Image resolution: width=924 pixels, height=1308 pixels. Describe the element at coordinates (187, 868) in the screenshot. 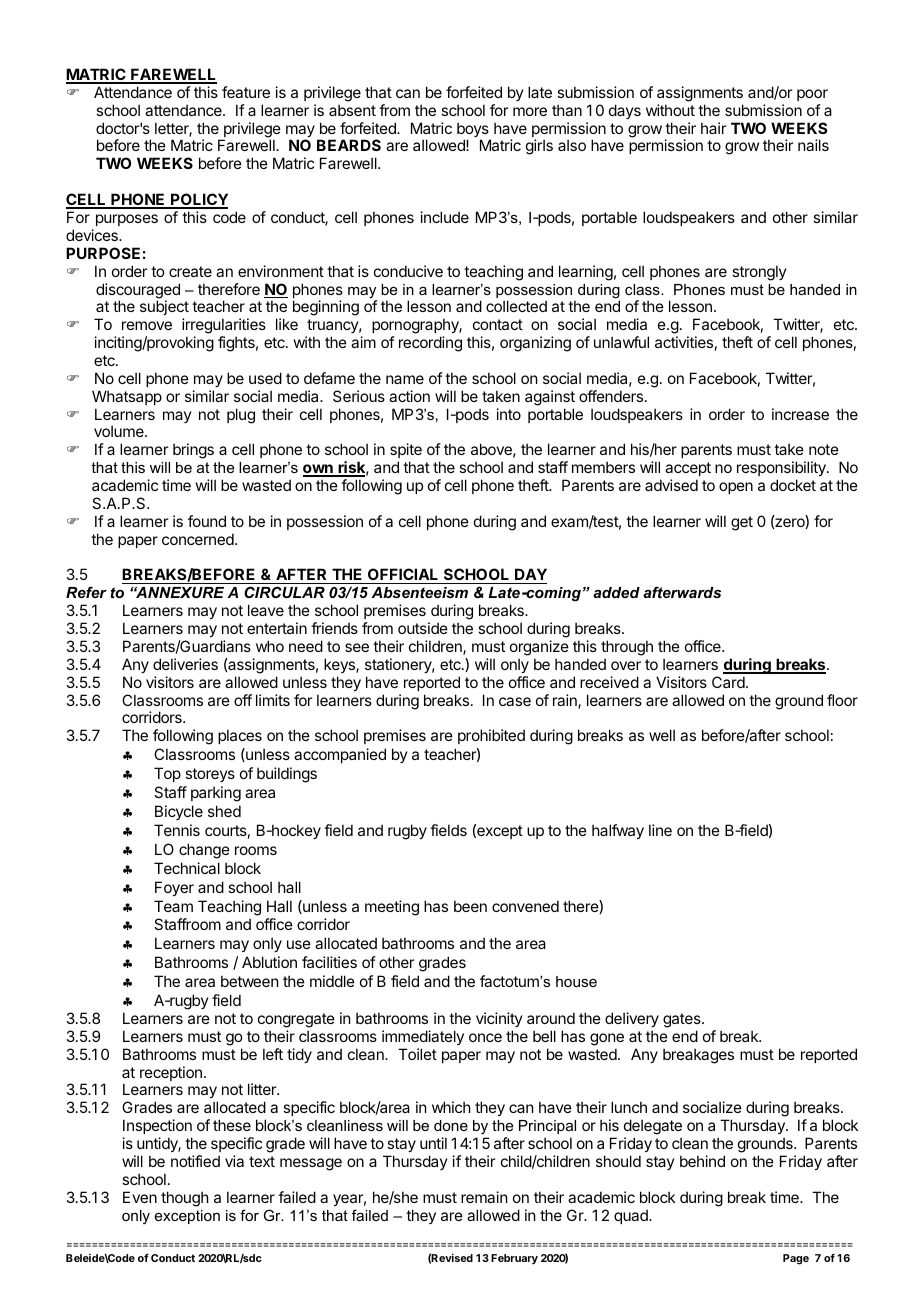

I see `Technical` at that location.
